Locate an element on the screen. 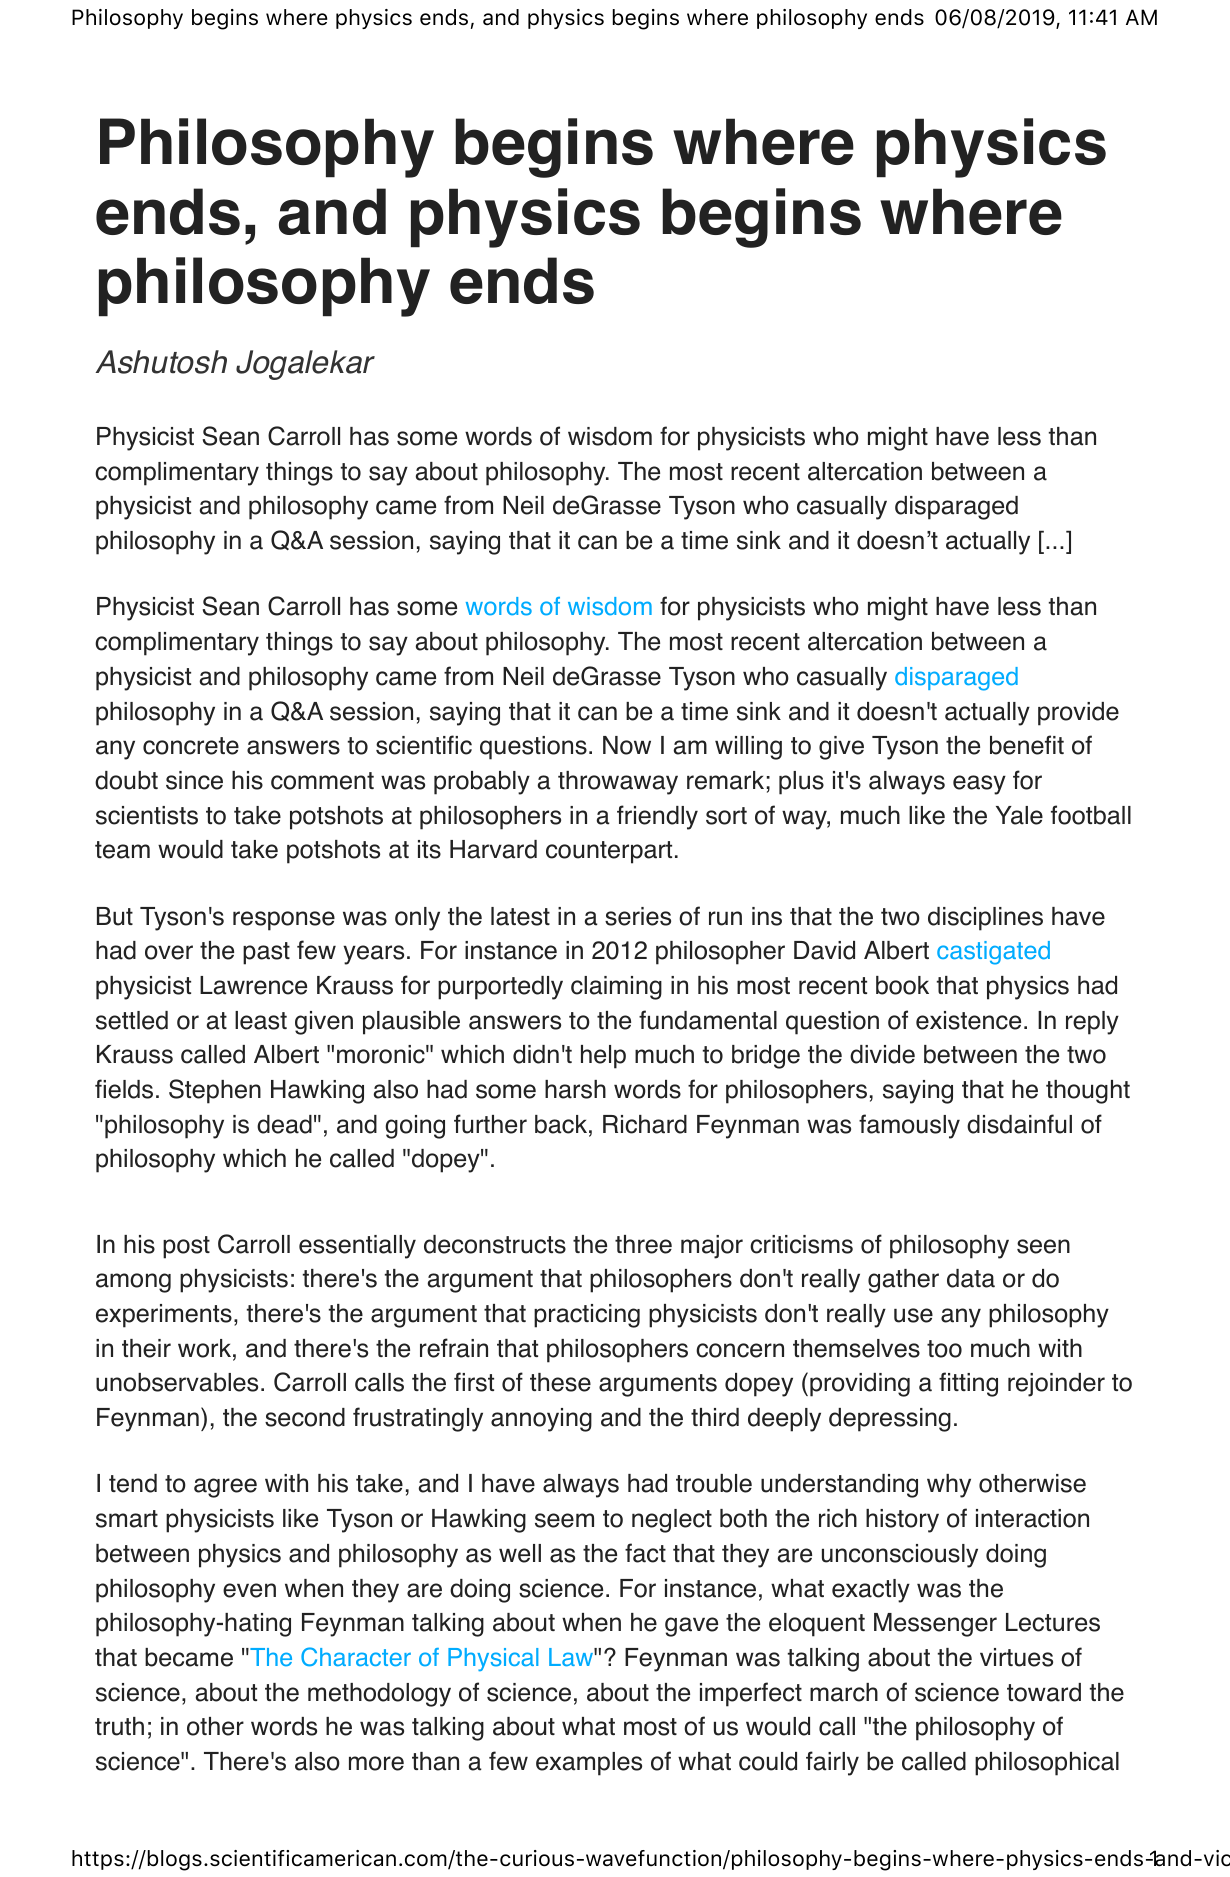 Image resolution: width=1230 pixels, height=1877 pixels. second is located at coordinates (305, 1417).
